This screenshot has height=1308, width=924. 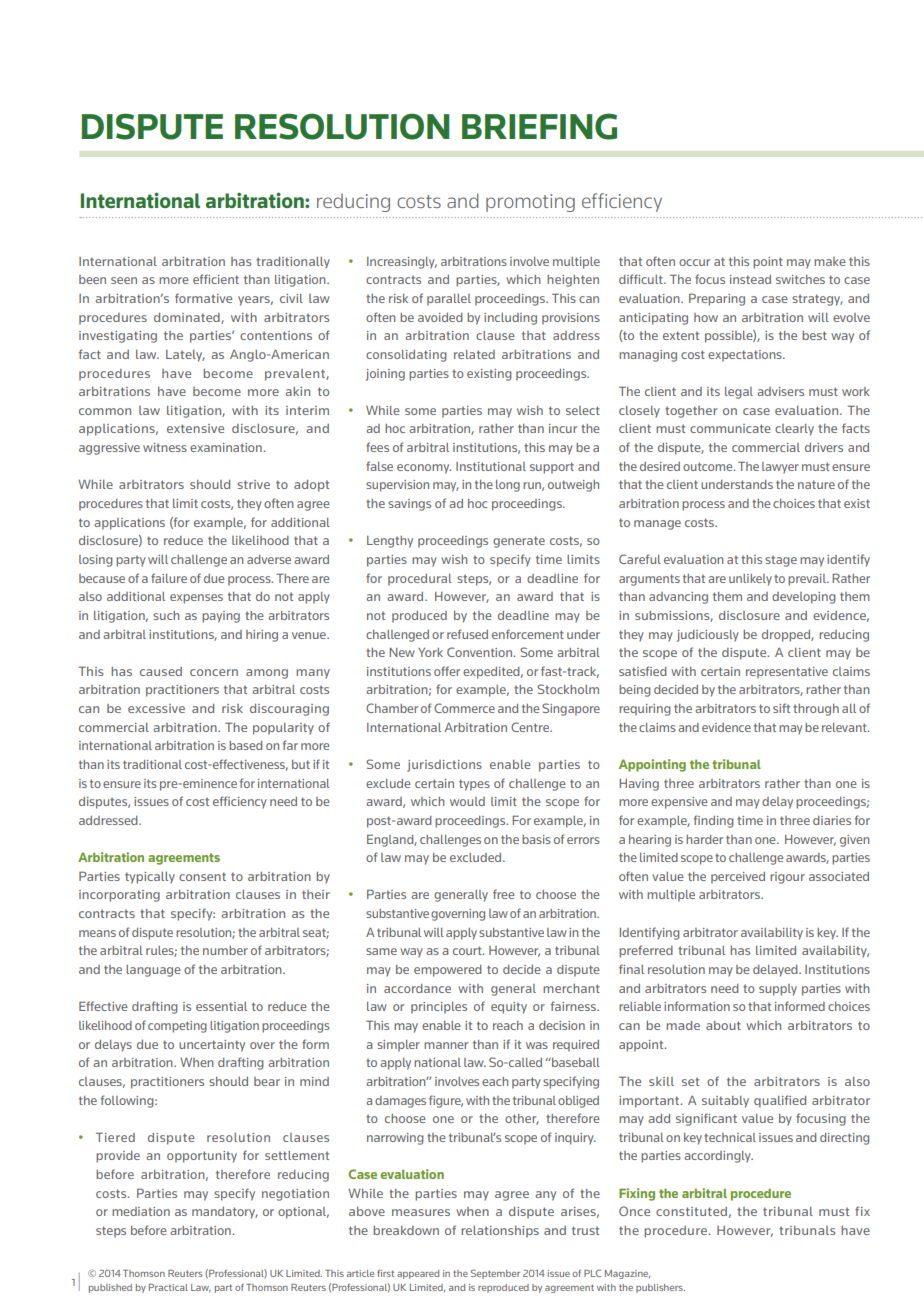 I want to click on make, so click(x=830, y=261).
